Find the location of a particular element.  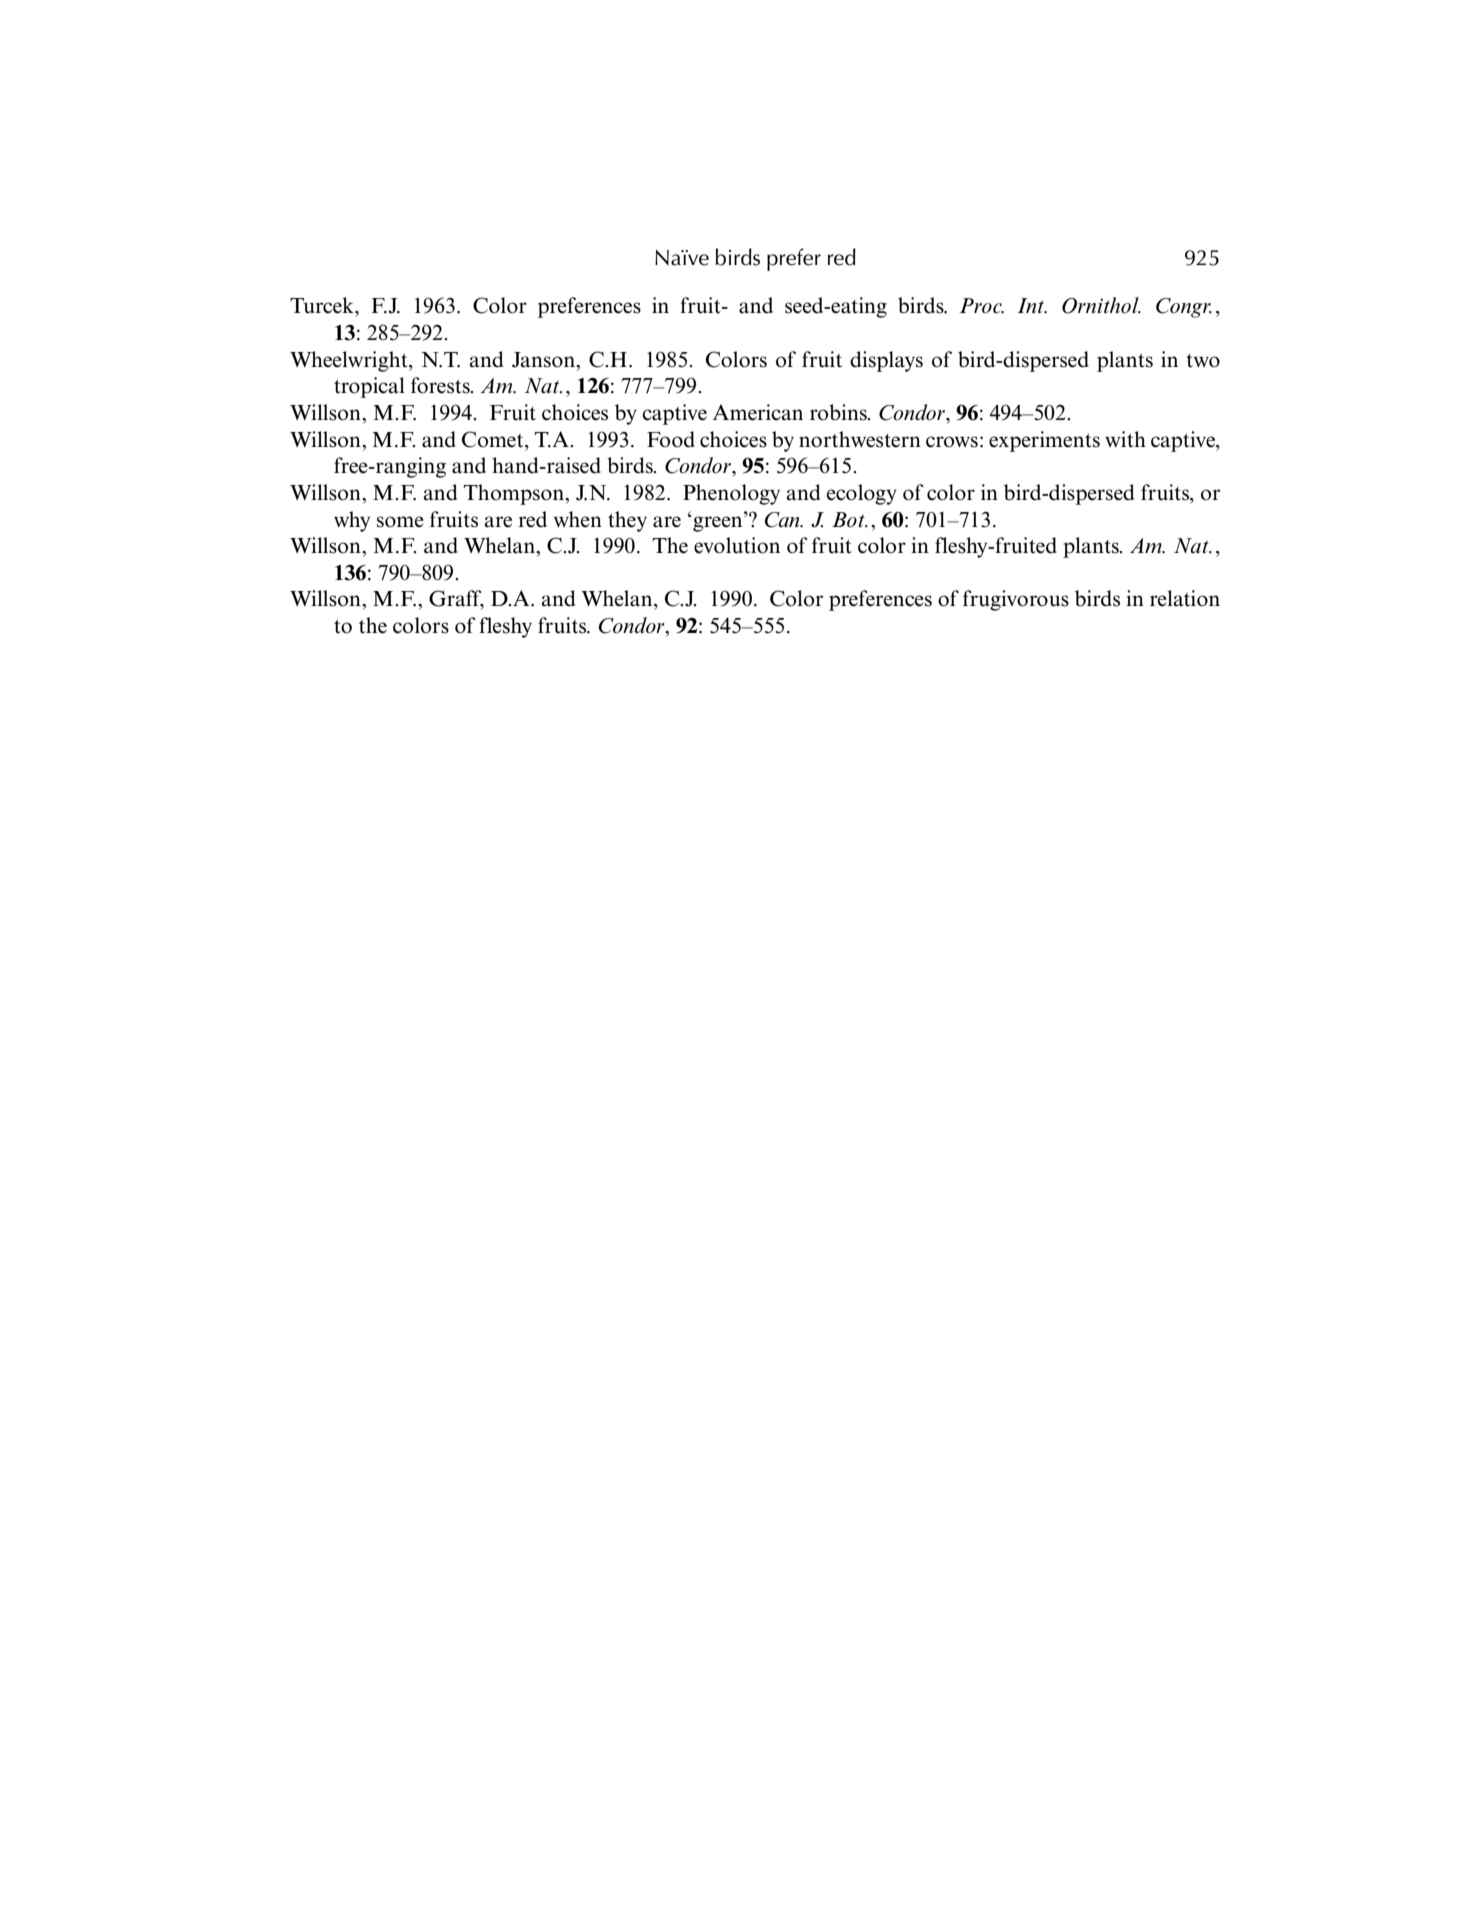

American is located at coordinates (758, 412).
